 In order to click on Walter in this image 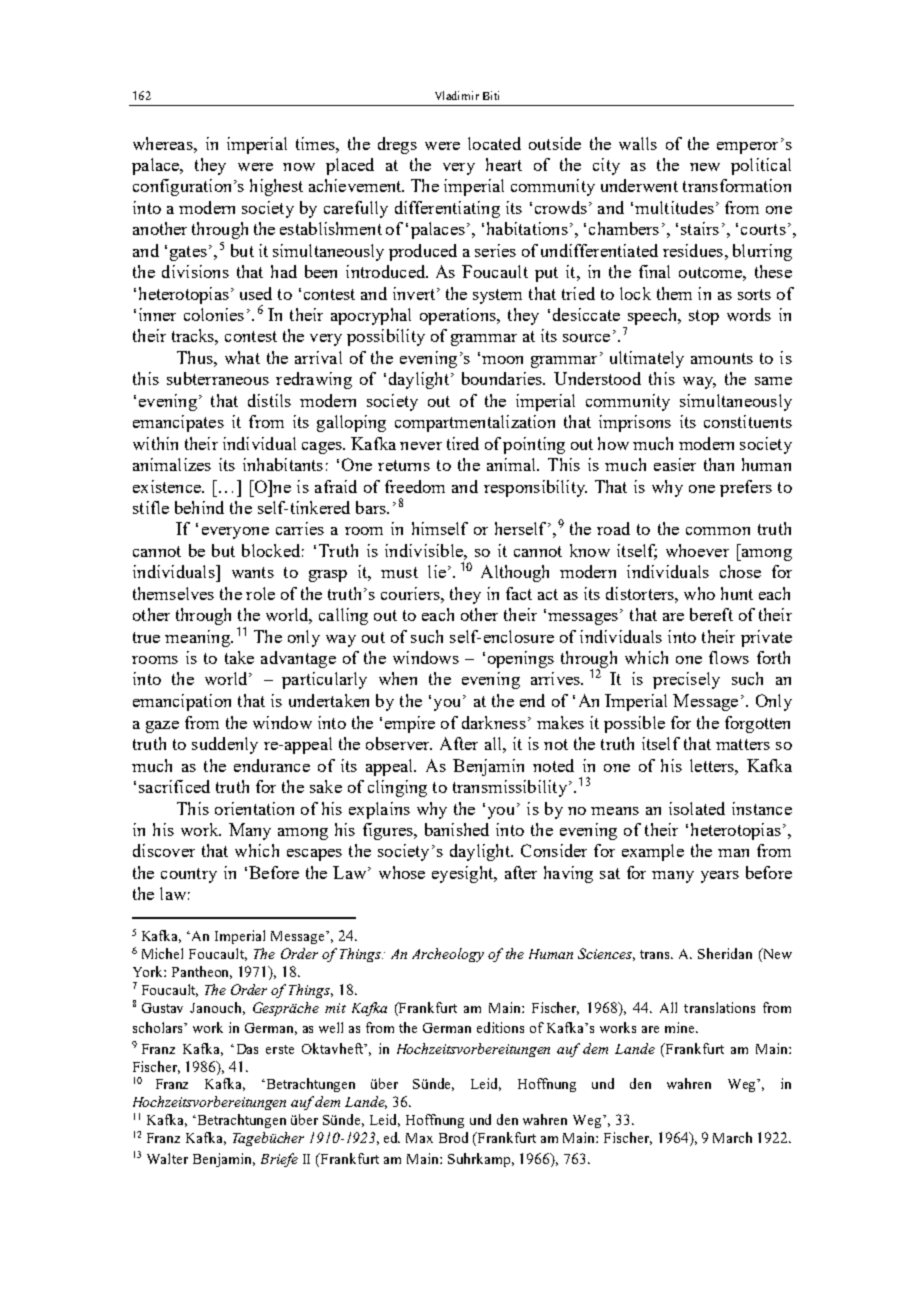, I will do `click(167, 1158)`.
